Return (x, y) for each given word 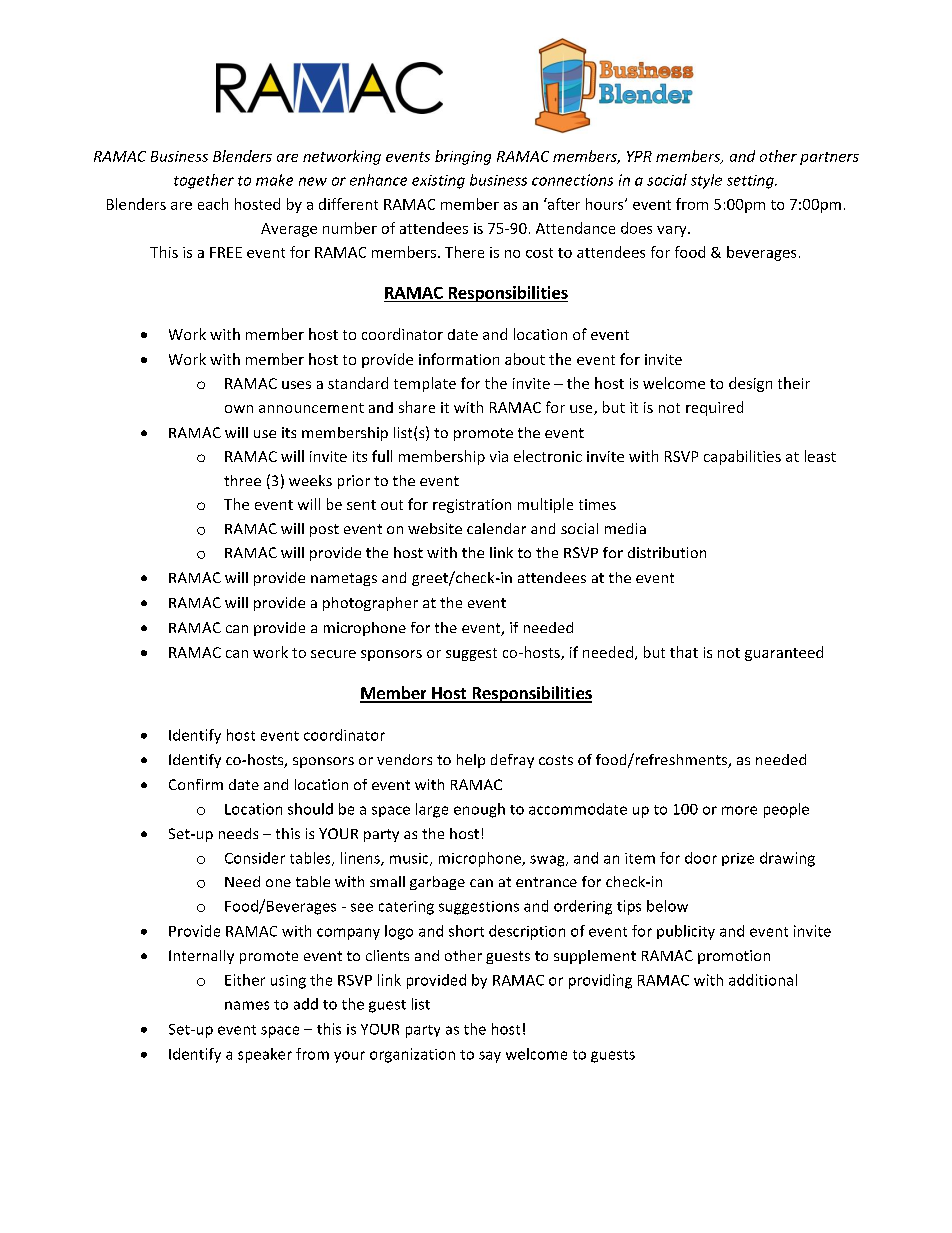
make (274, 180)
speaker (265, 1055)
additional (763, 980)
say (490, 1057)
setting (751, 182)
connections (572, 180)
